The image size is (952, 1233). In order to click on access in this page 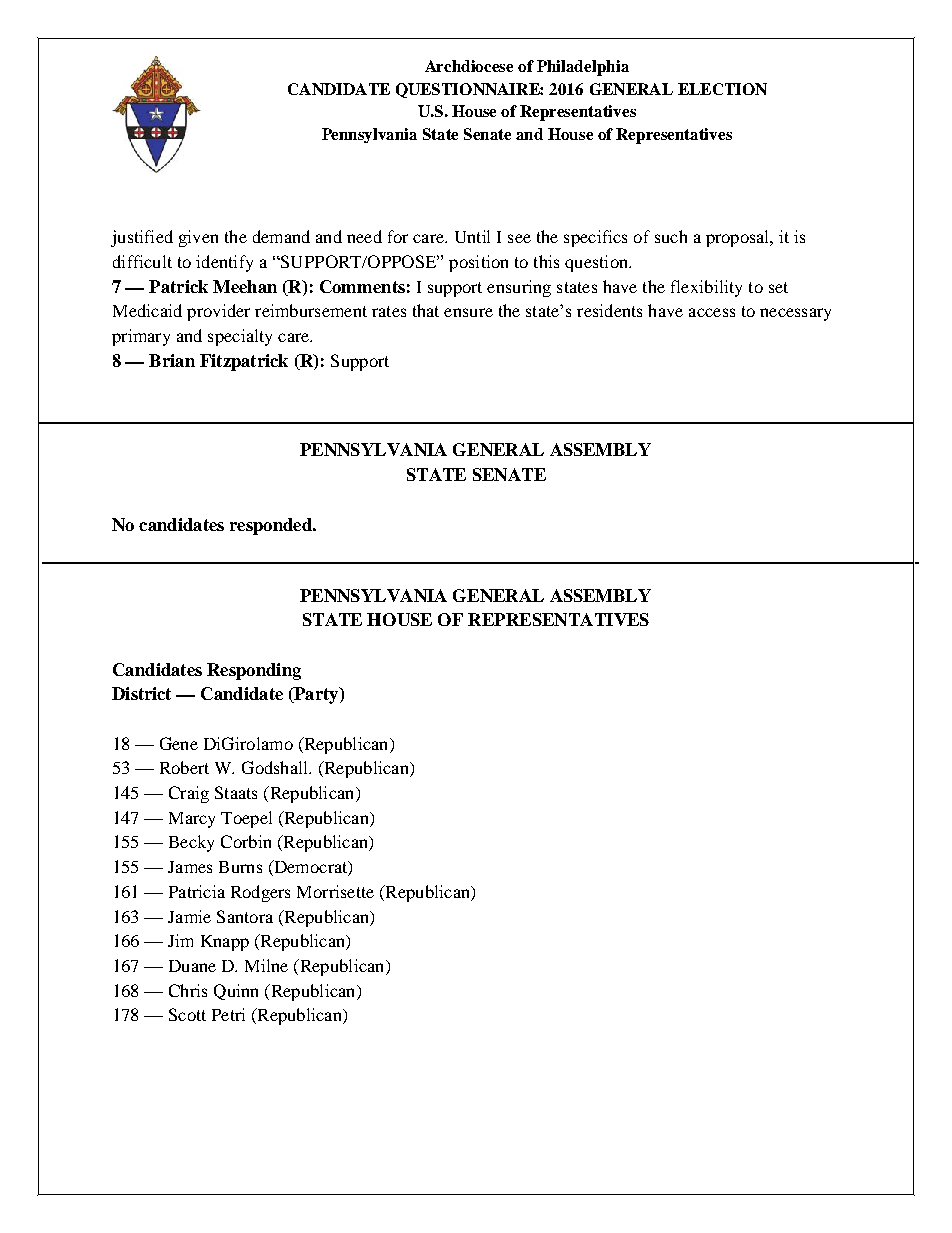, I will do `click(712, 312)`.
